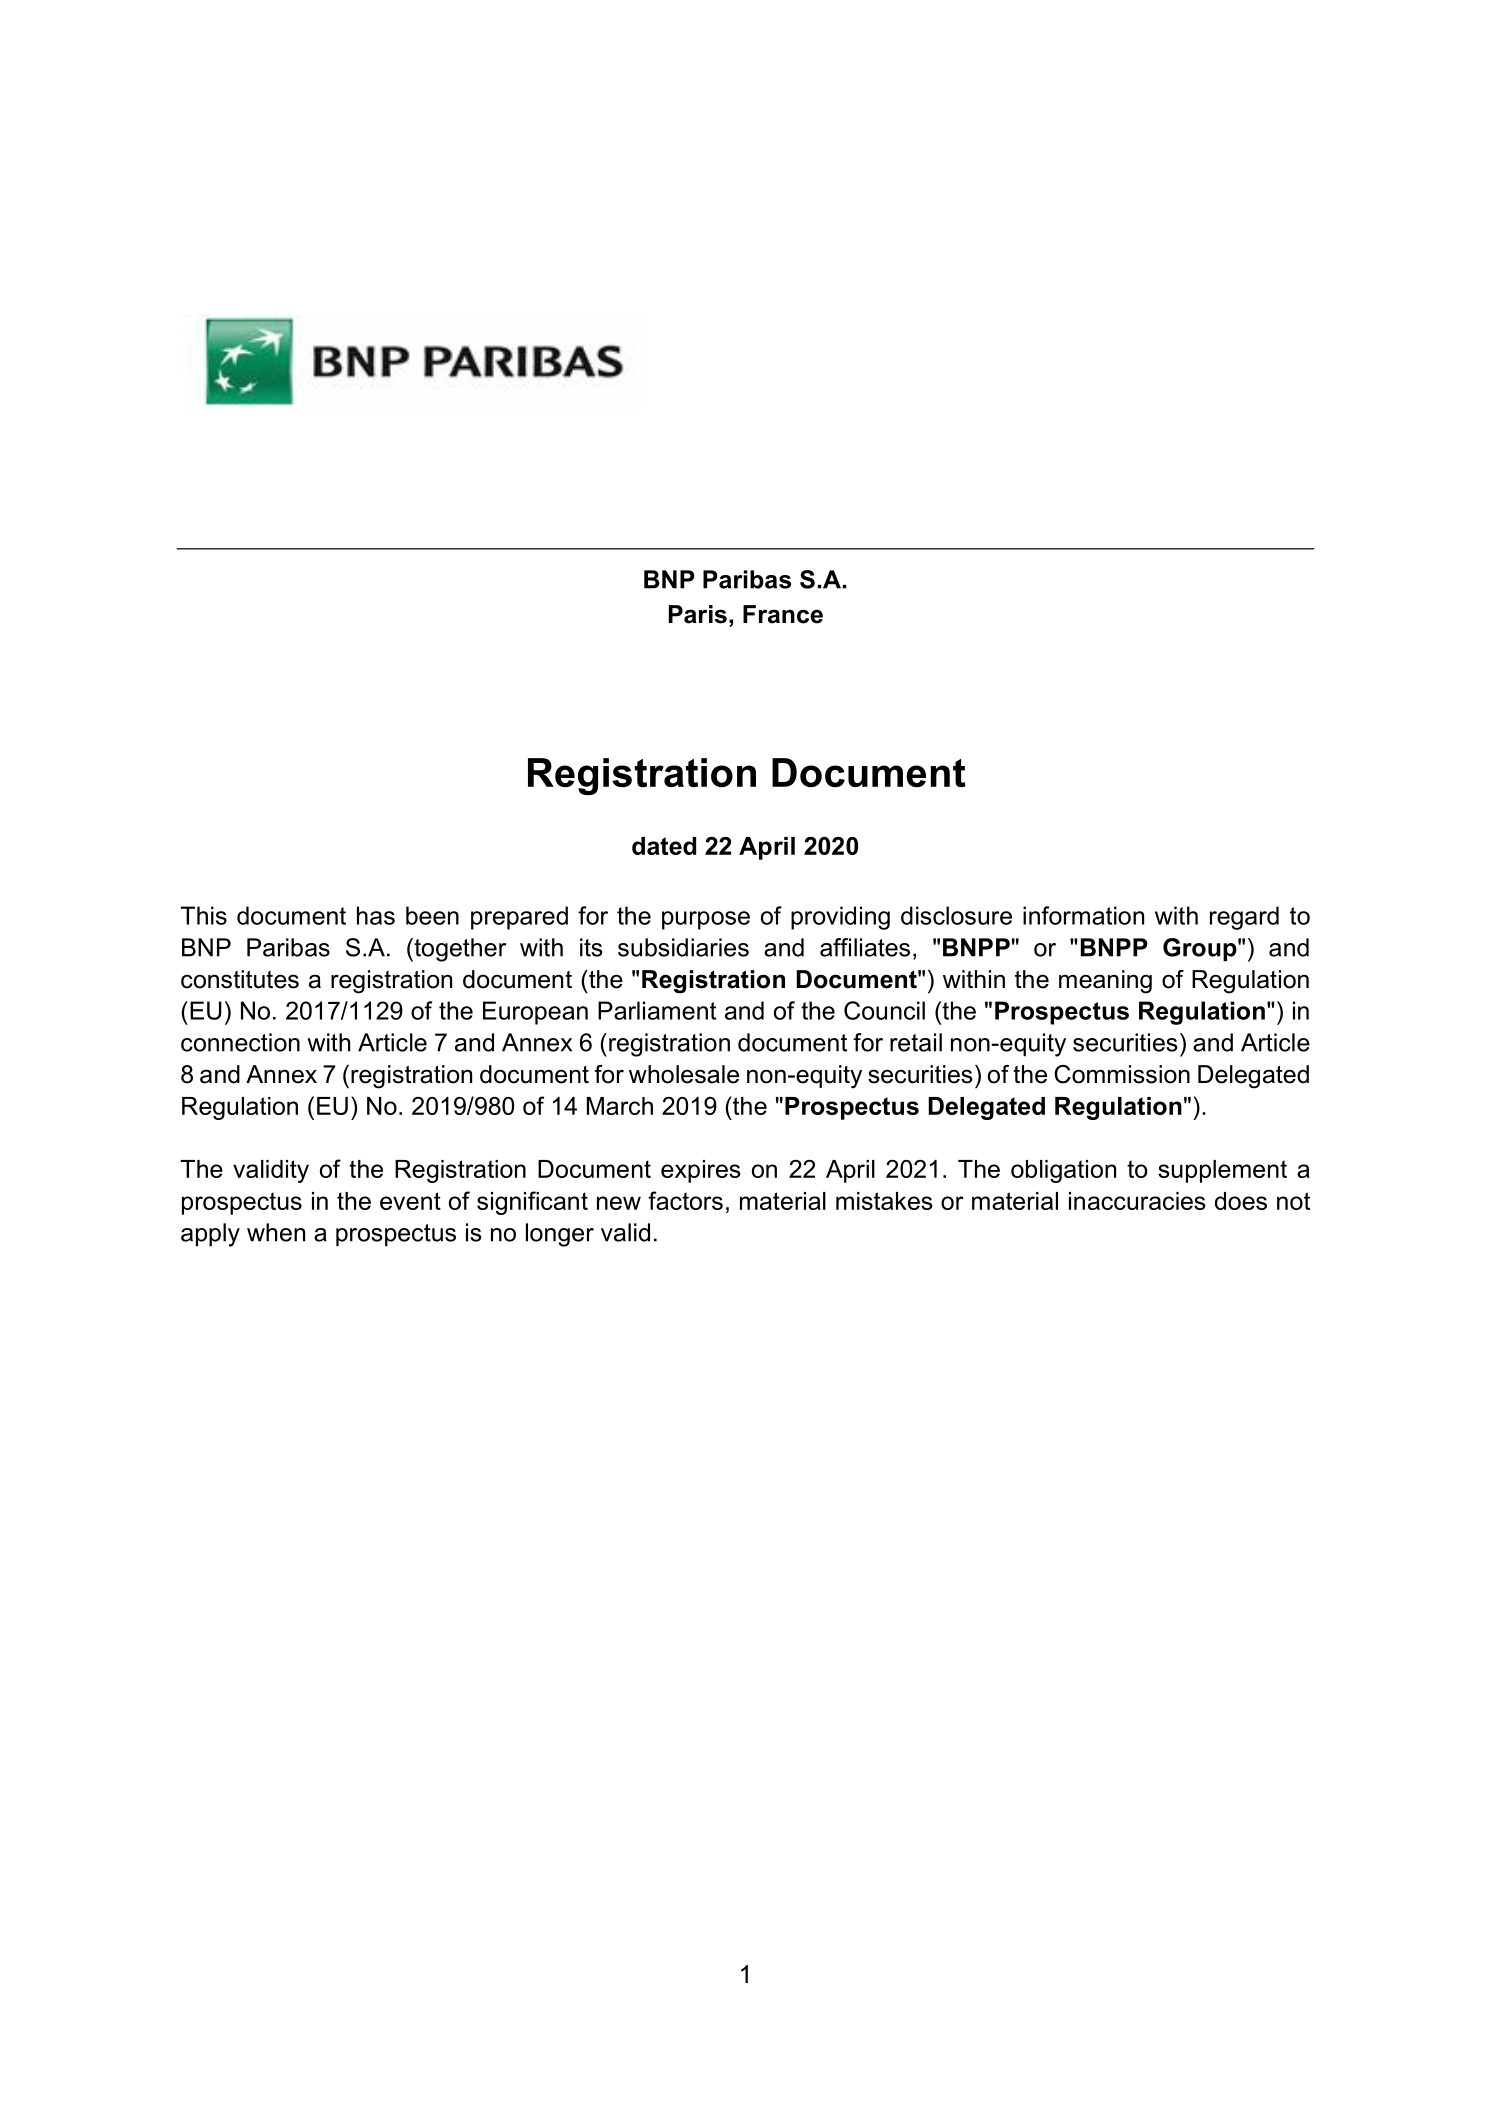  What do you see at coordinates (276, 1232) in the screenshot?
I see `when` at bounding box center [276, 1232].
